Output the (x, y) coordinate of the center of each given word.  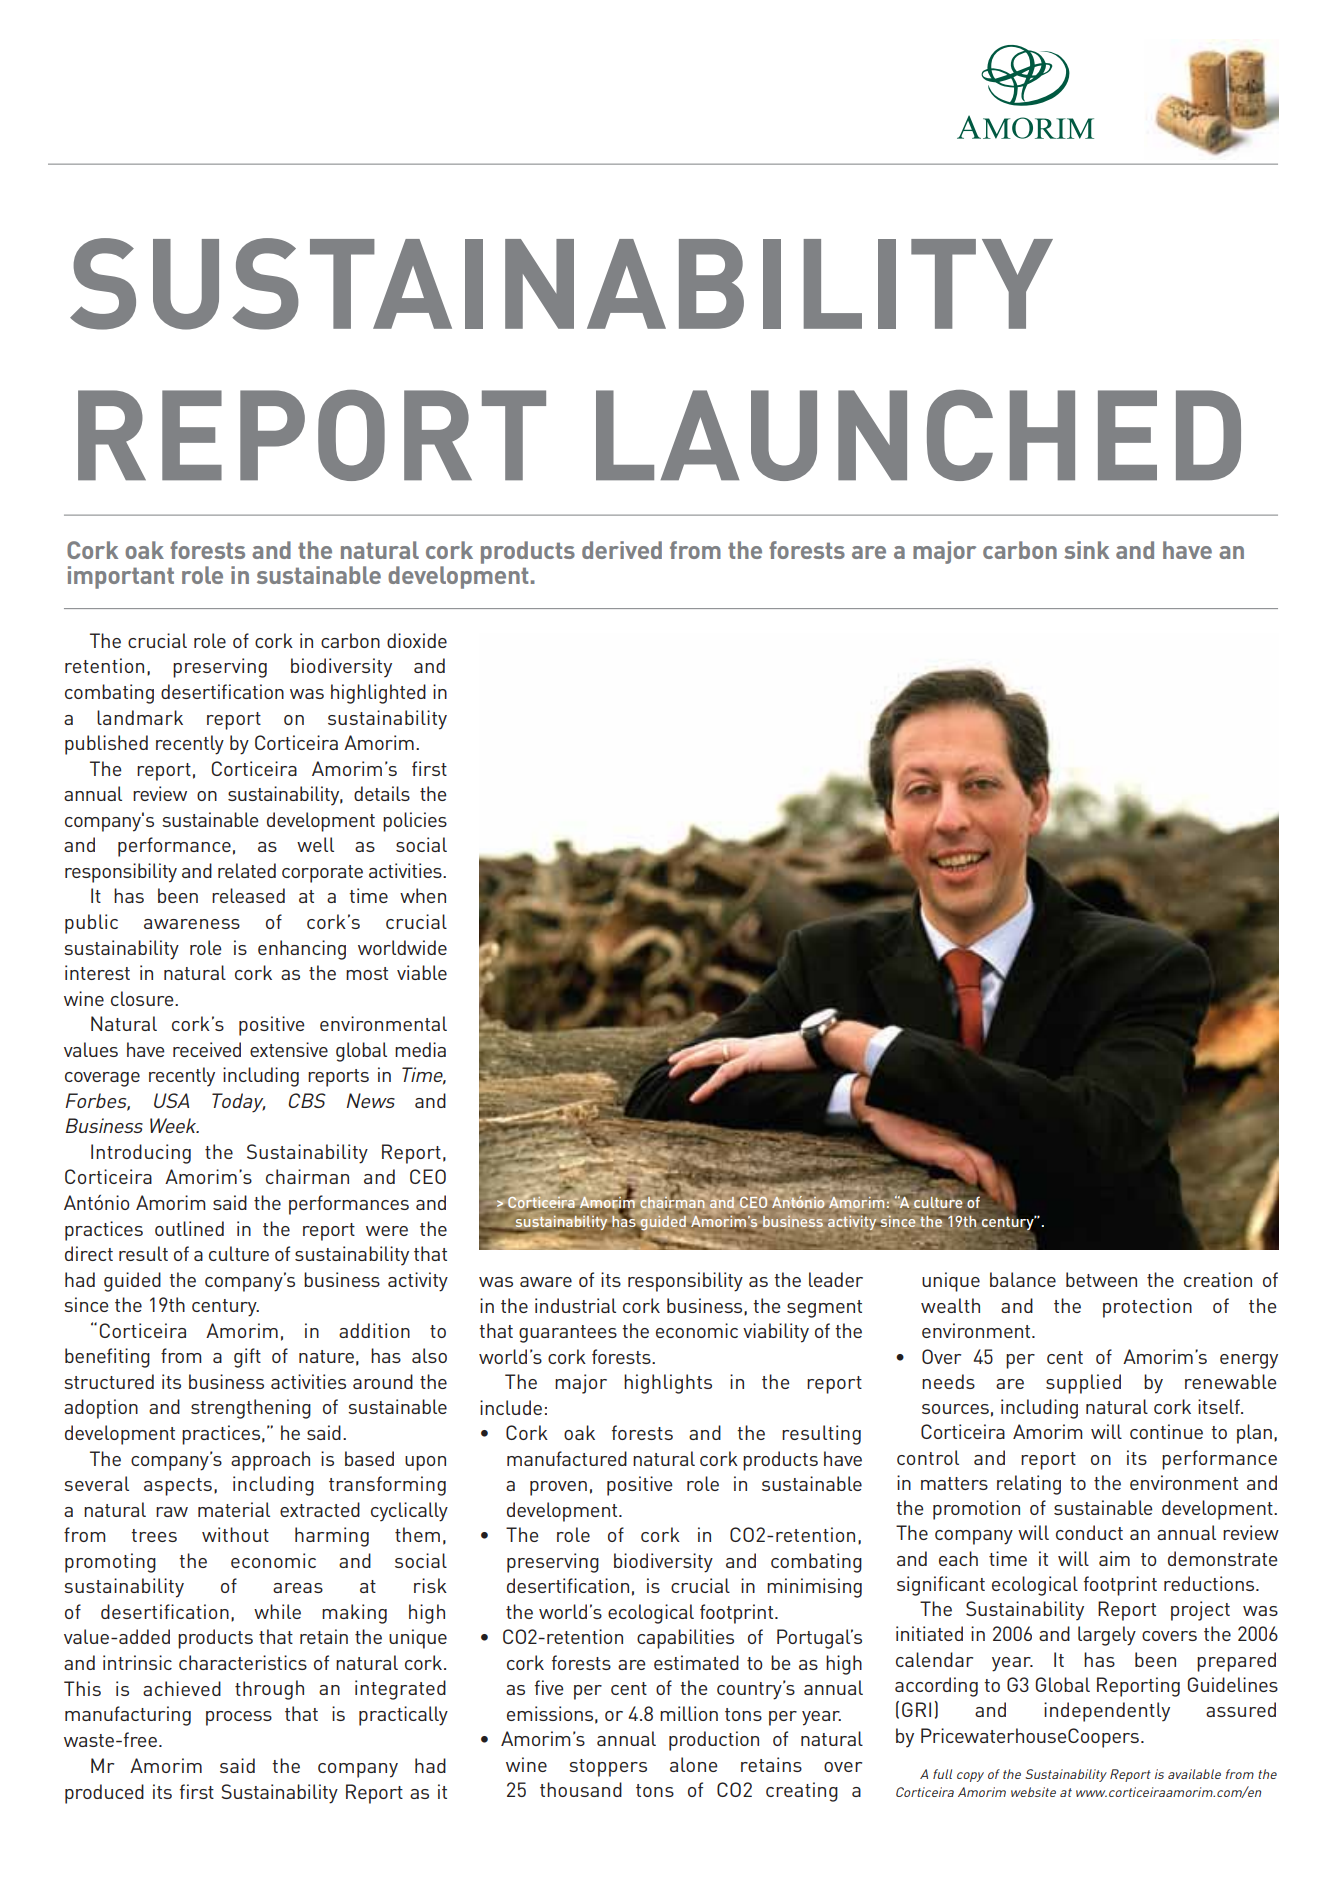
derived (622, 550)
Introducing (141, 1154)
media (420, 1049)
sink (1086, 550)
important (121, 577)
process (239, 1718)
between (1101, 1279)
